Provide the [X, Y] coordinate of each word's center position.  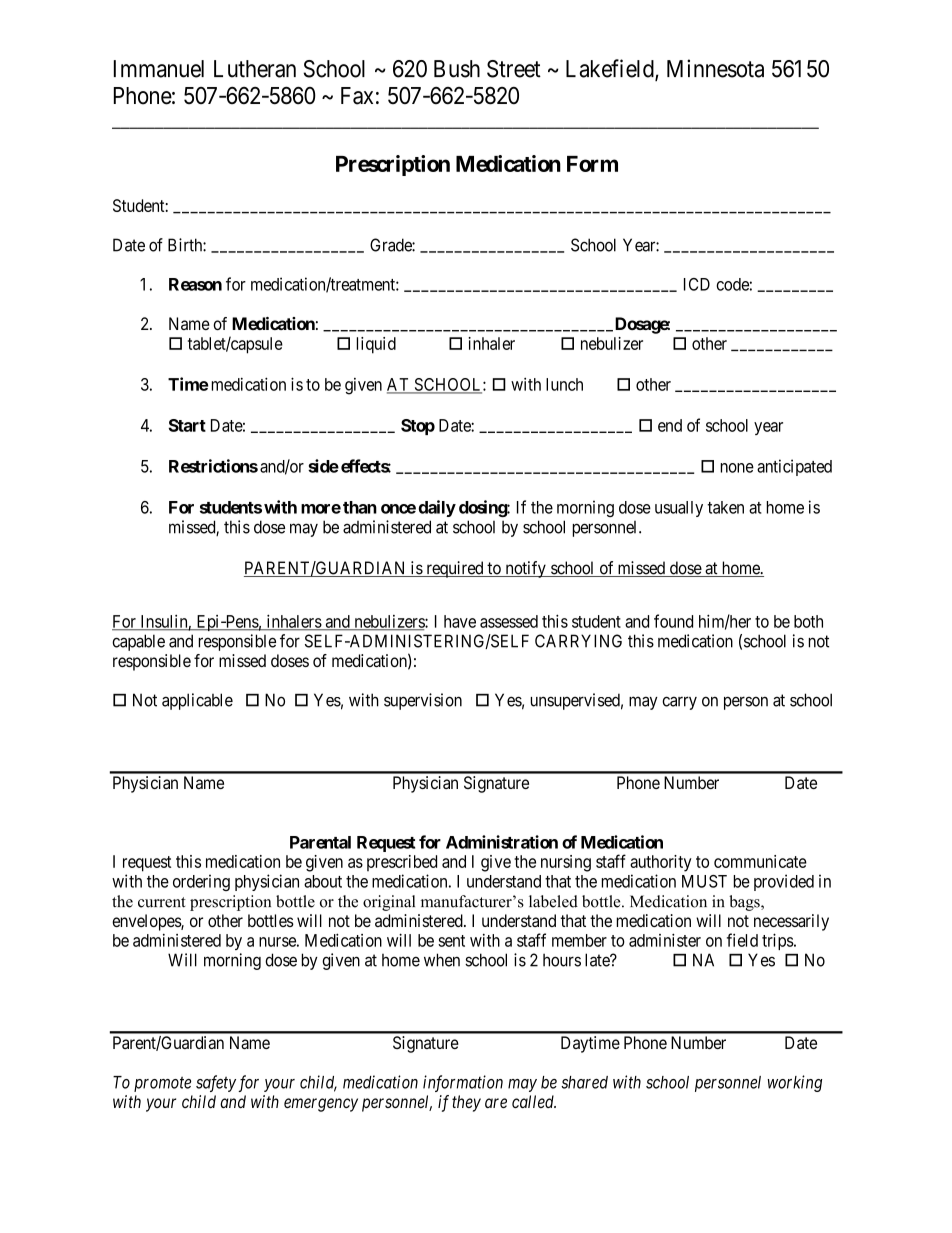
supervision [423, 701]
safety [216, 1083]
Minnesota [715, 68]
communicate [760, 861]
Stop [418, 427]
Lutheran [255, 69]
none [737, 468]
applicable [197, 701]
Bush [457, 69]
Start [187, 425]
